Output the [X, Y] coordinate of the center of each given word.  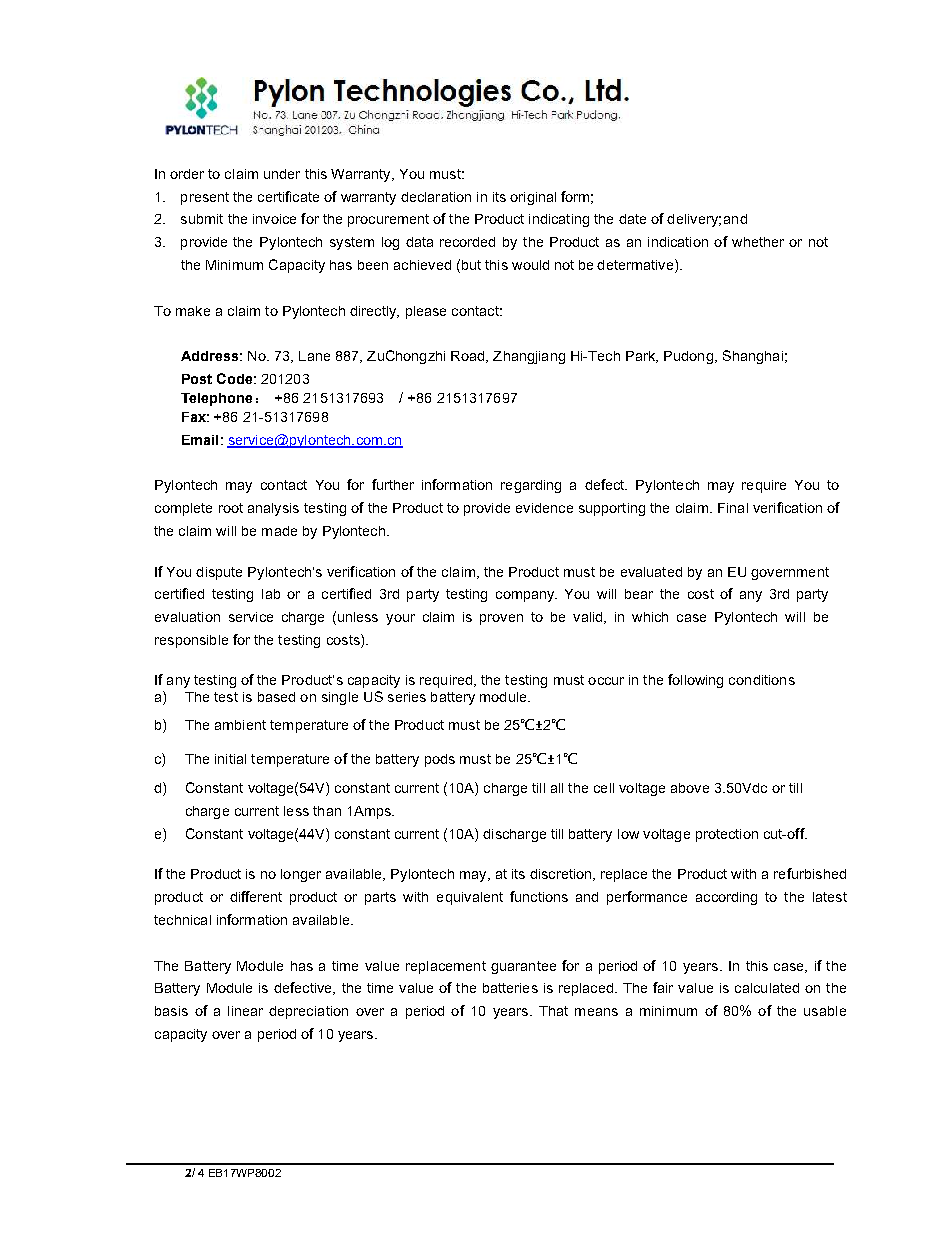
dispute [219, 573]
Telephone [216, 399]
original [533, 198]
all [557, 788]
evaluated [651, 572]
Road [469, 357]
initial [230, 759]
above [690, 788]
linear [245, 1011]
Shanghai [753, 357]
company [526, 596]
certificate [288, 196]
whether [758, 242]
